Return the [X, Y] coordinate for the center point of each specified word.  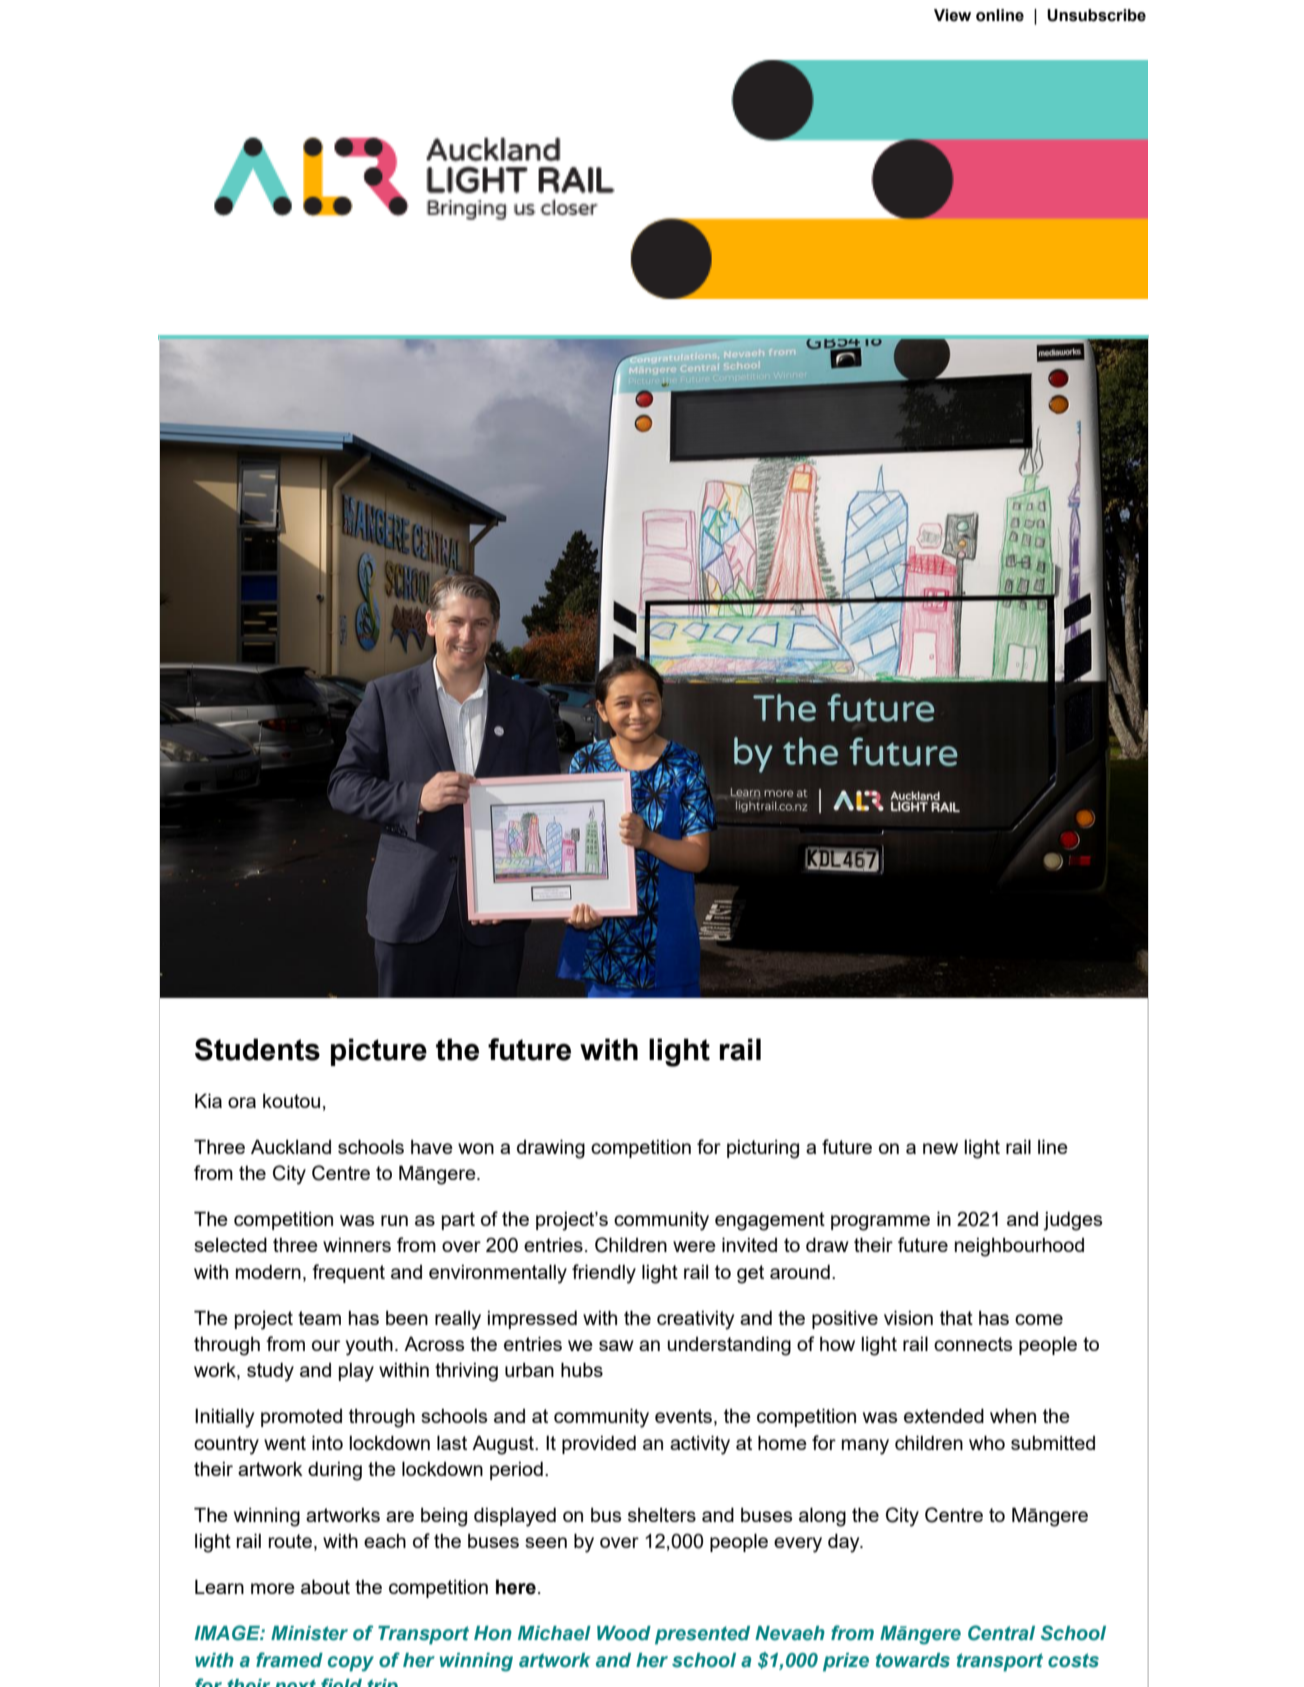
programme [880, 1223]
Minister [309, 1633]
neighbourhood [1019, 1247]
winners [357, 1244]
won [476, 1148]
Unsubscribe [1096, 15]
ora [242, 1102]
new [940, 1148]
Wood [624, 1633]
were [694, 1246]
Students [257, 1049]
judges [1073, 1221]
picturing [763, 1149]
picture [379, 1052]
